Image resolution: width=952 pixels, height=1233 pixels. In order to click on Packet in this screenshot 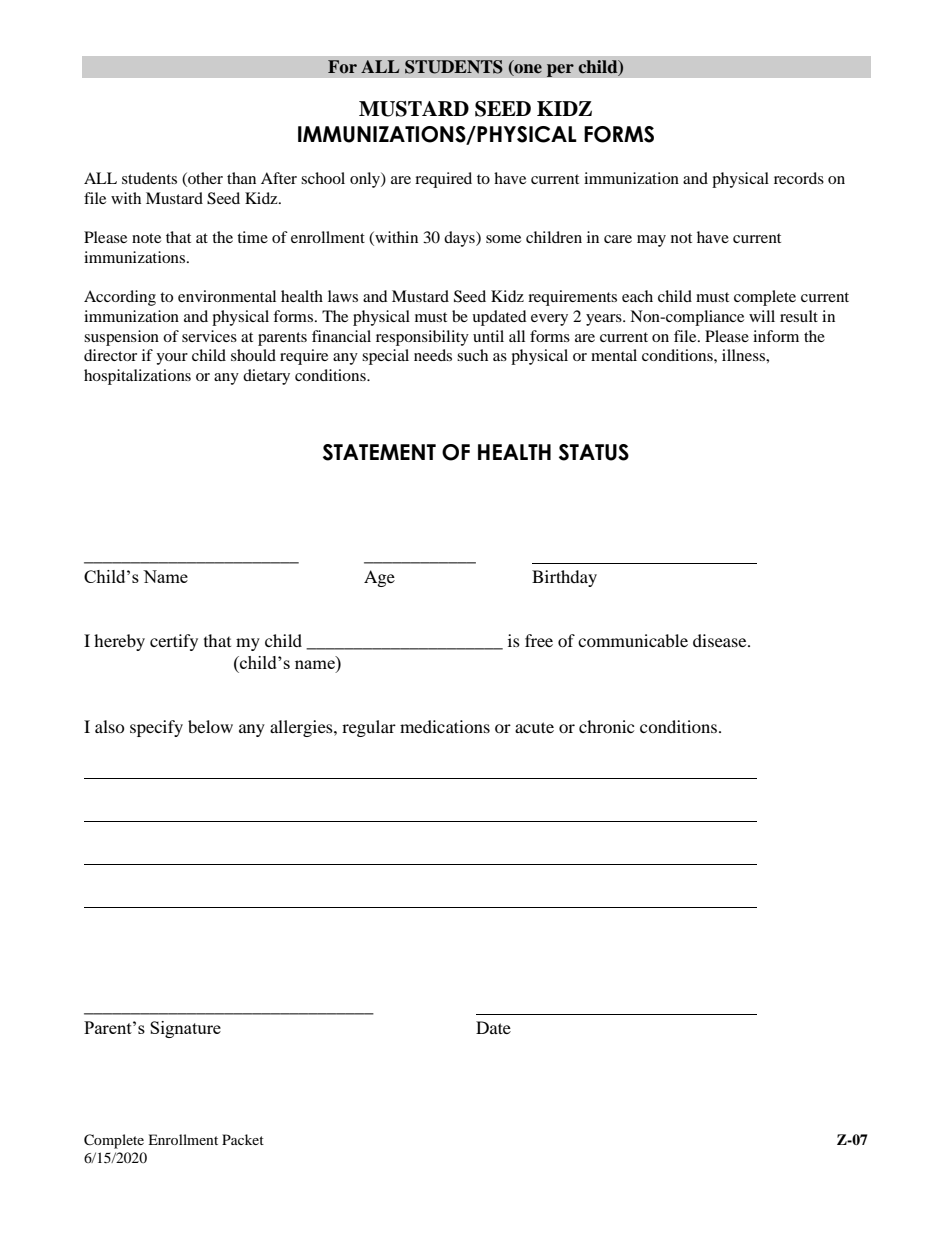, I will do `click(243, 1139)`.
